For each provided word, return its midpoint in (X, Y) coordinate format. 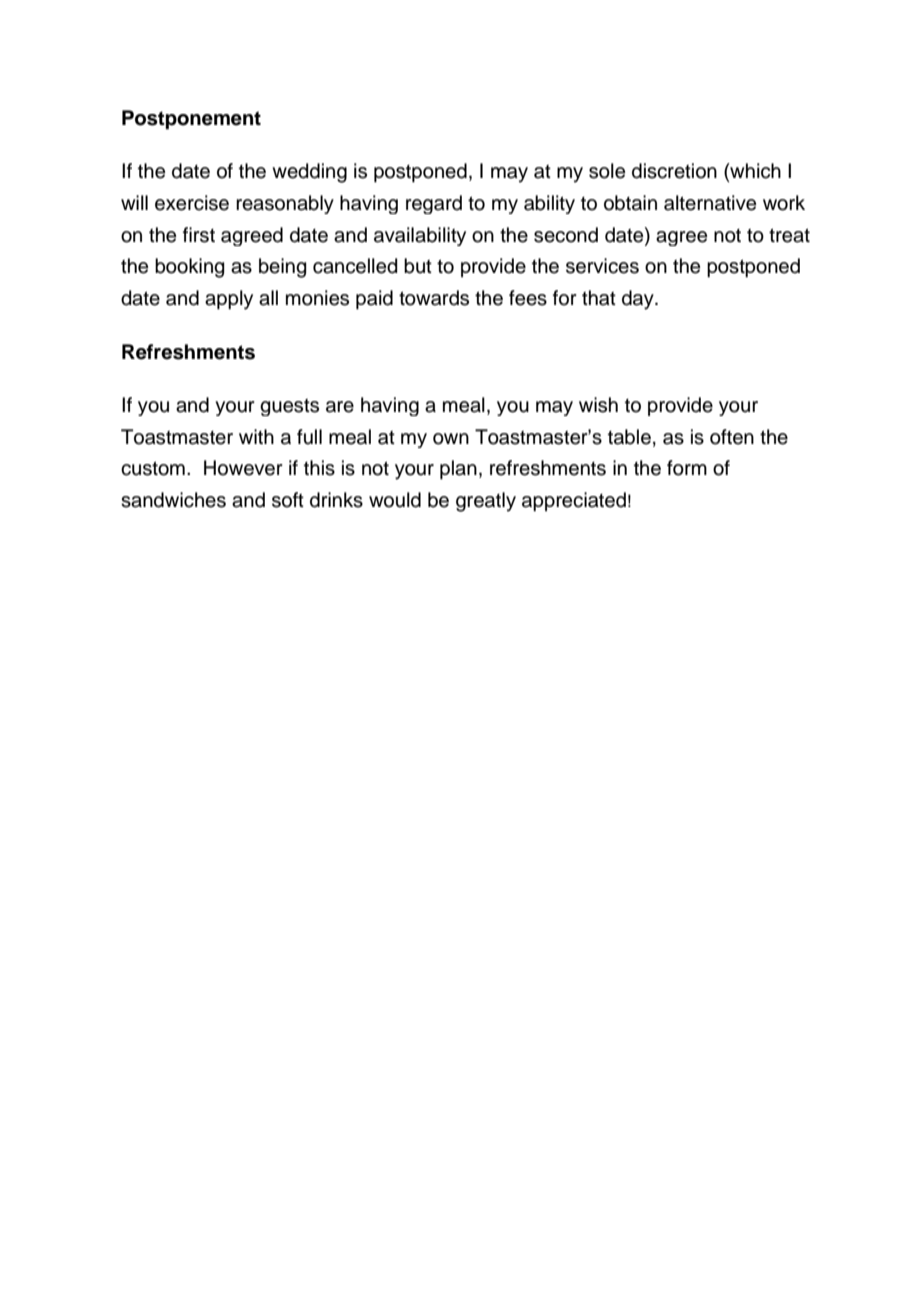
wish (598, 405)
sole (607, 171)
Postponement (191, 120)
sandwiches (173, 500)
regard (434, 204)
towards (434, 298)
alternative (710, 203)
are (340, 407)
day (639, 300)
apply (229, 300)
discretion (674, 171)
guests (289, 407)
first (199, 235)
